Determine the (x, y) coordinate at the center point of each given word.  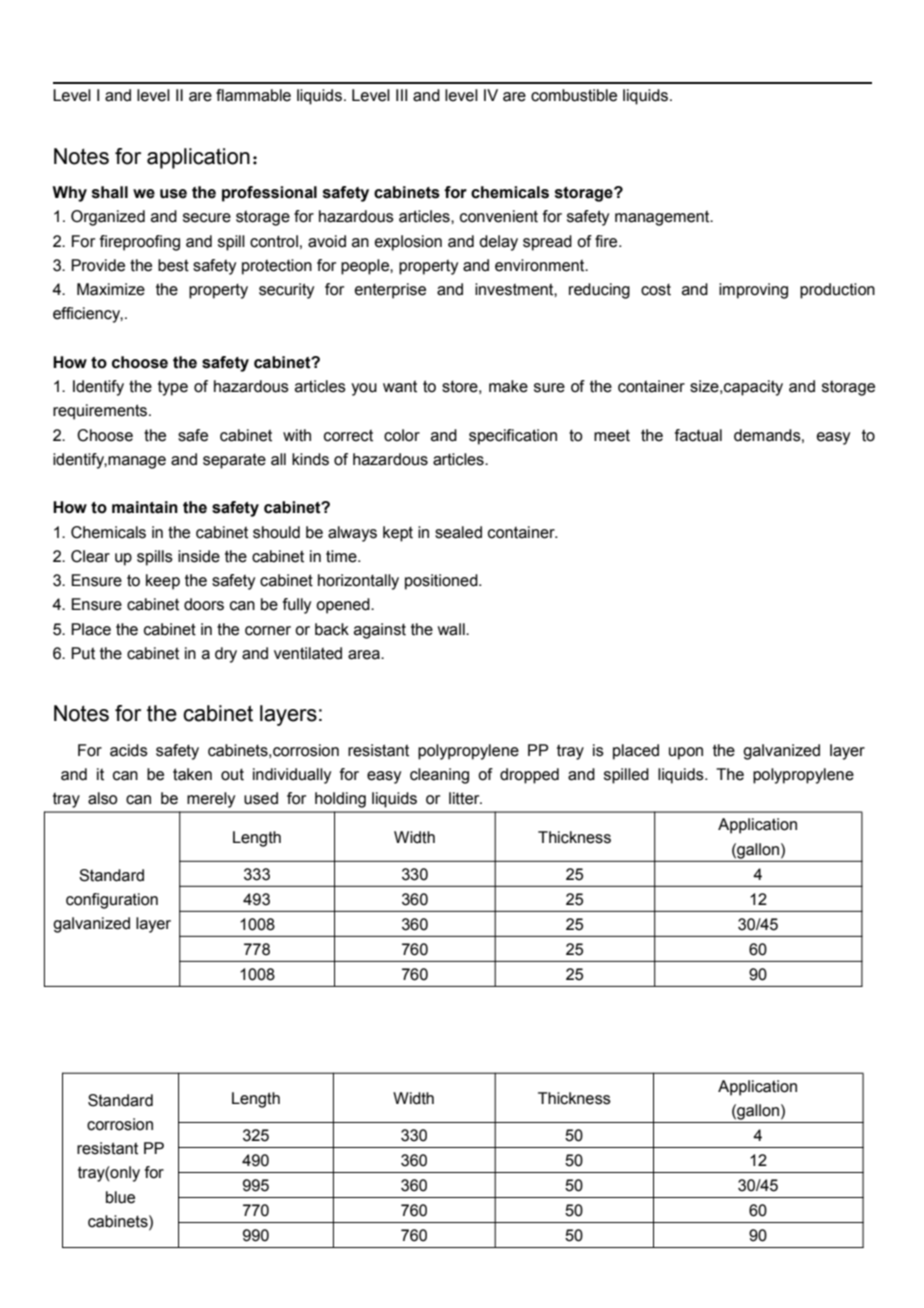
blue (120, 1197)
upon (686, 753)
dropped (529, 776)
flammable (253, 95)
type (173, 388)
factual (698, 435)
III (401, 95)
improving (753, 291)
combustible (574, 95)
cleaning (439, 776)
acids (129, 750)
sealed (458, 532)
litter (465, 798)
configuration (112, 901)
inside (199, 556)
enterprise (390, 291)
